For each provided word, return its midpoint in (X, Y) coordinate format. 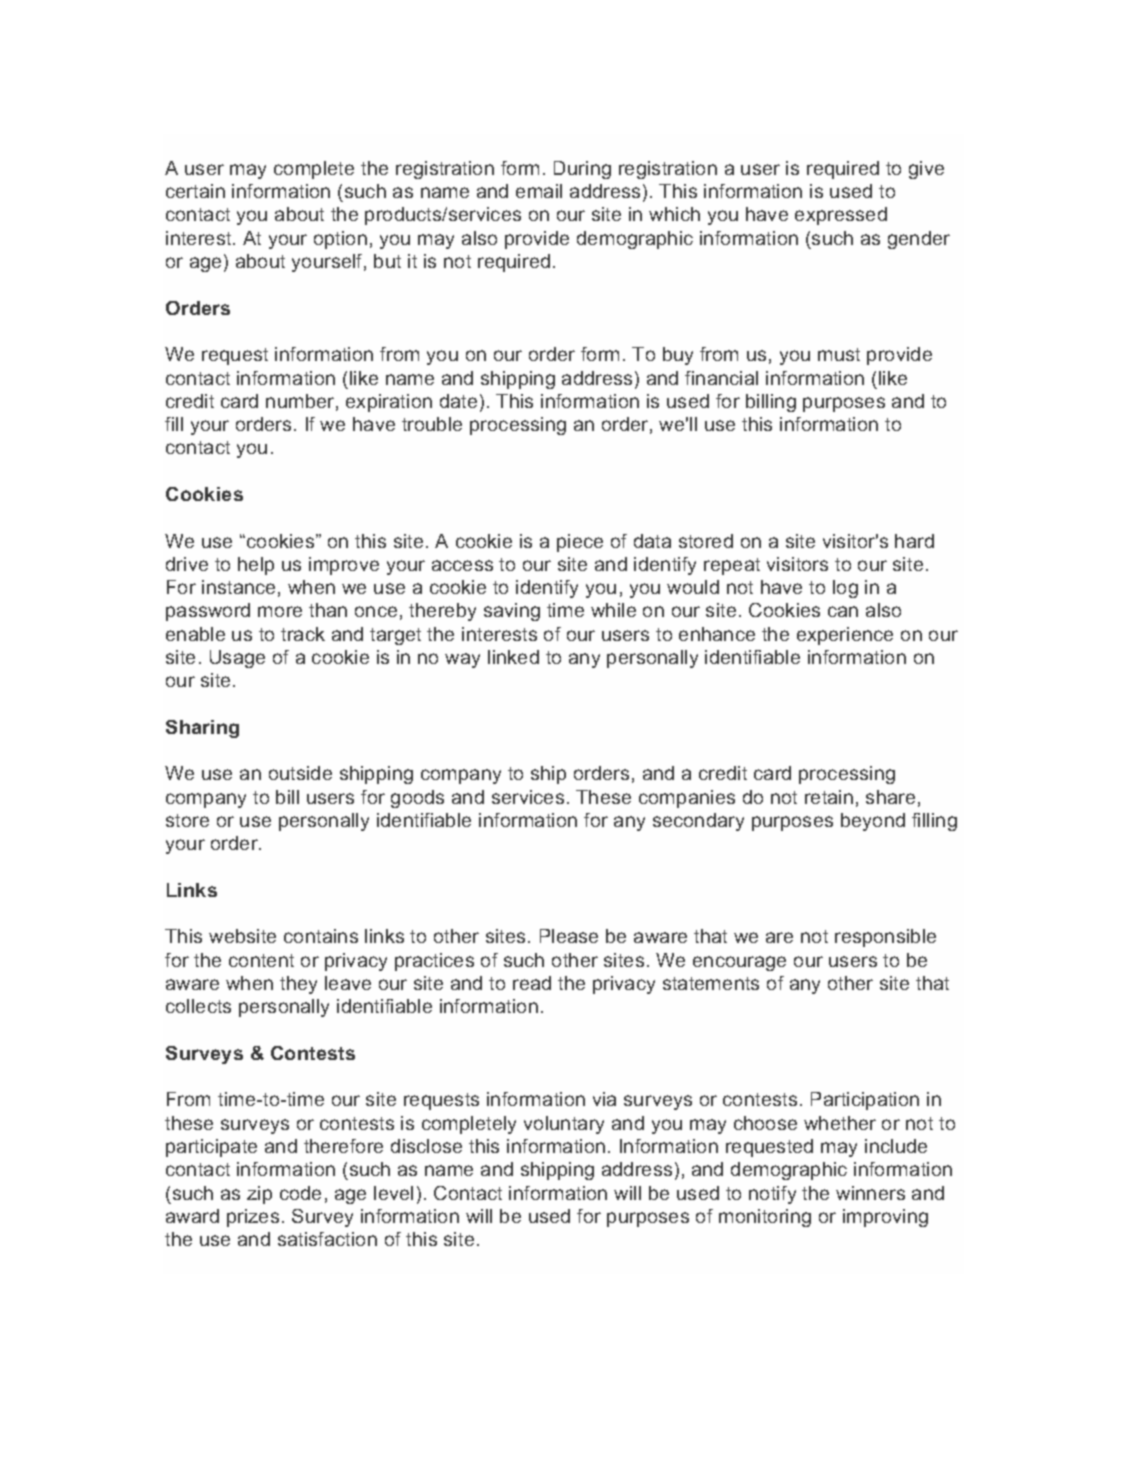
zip (259, 1195)
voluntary (564, 1125)
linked (513, 657)
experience (845, 636)
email (539, 191)
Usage (237, 659)
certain (195, 191)
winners (870, 1193)
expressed (841, 216)
